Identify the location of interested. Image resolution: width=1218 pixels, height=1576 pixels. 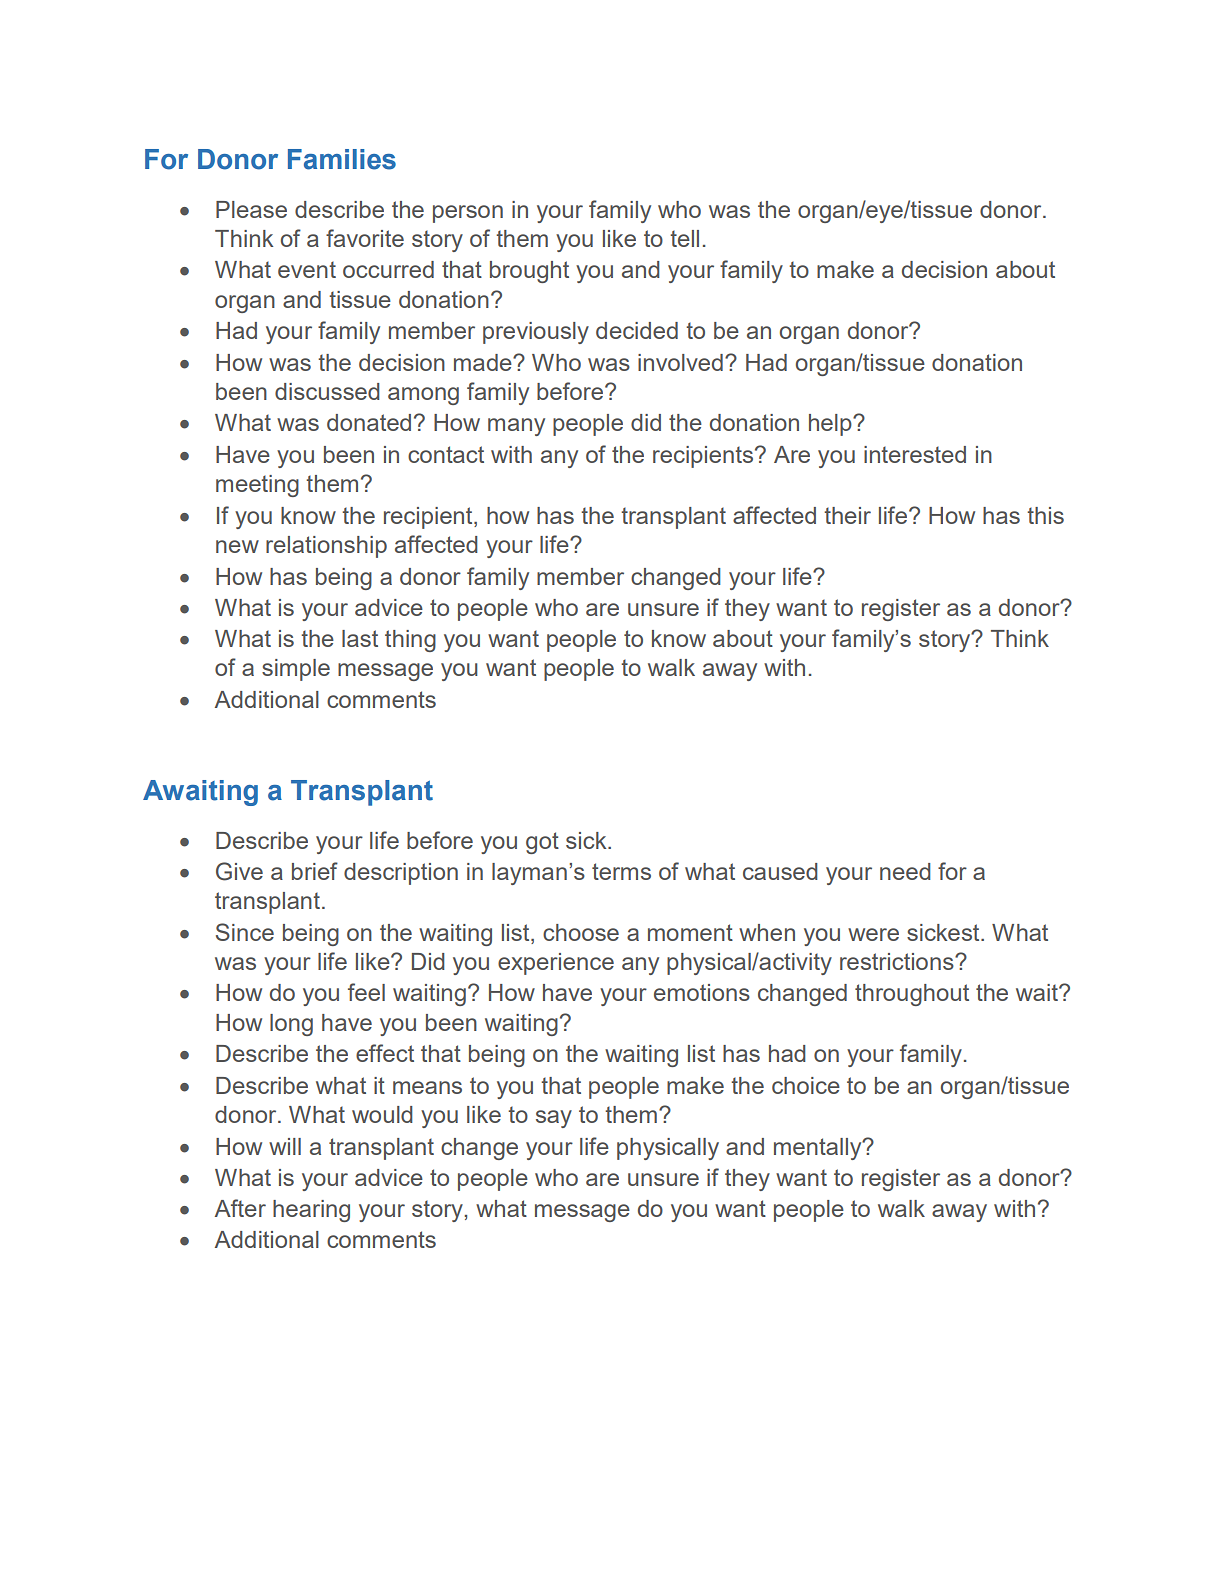
(915, 454).
